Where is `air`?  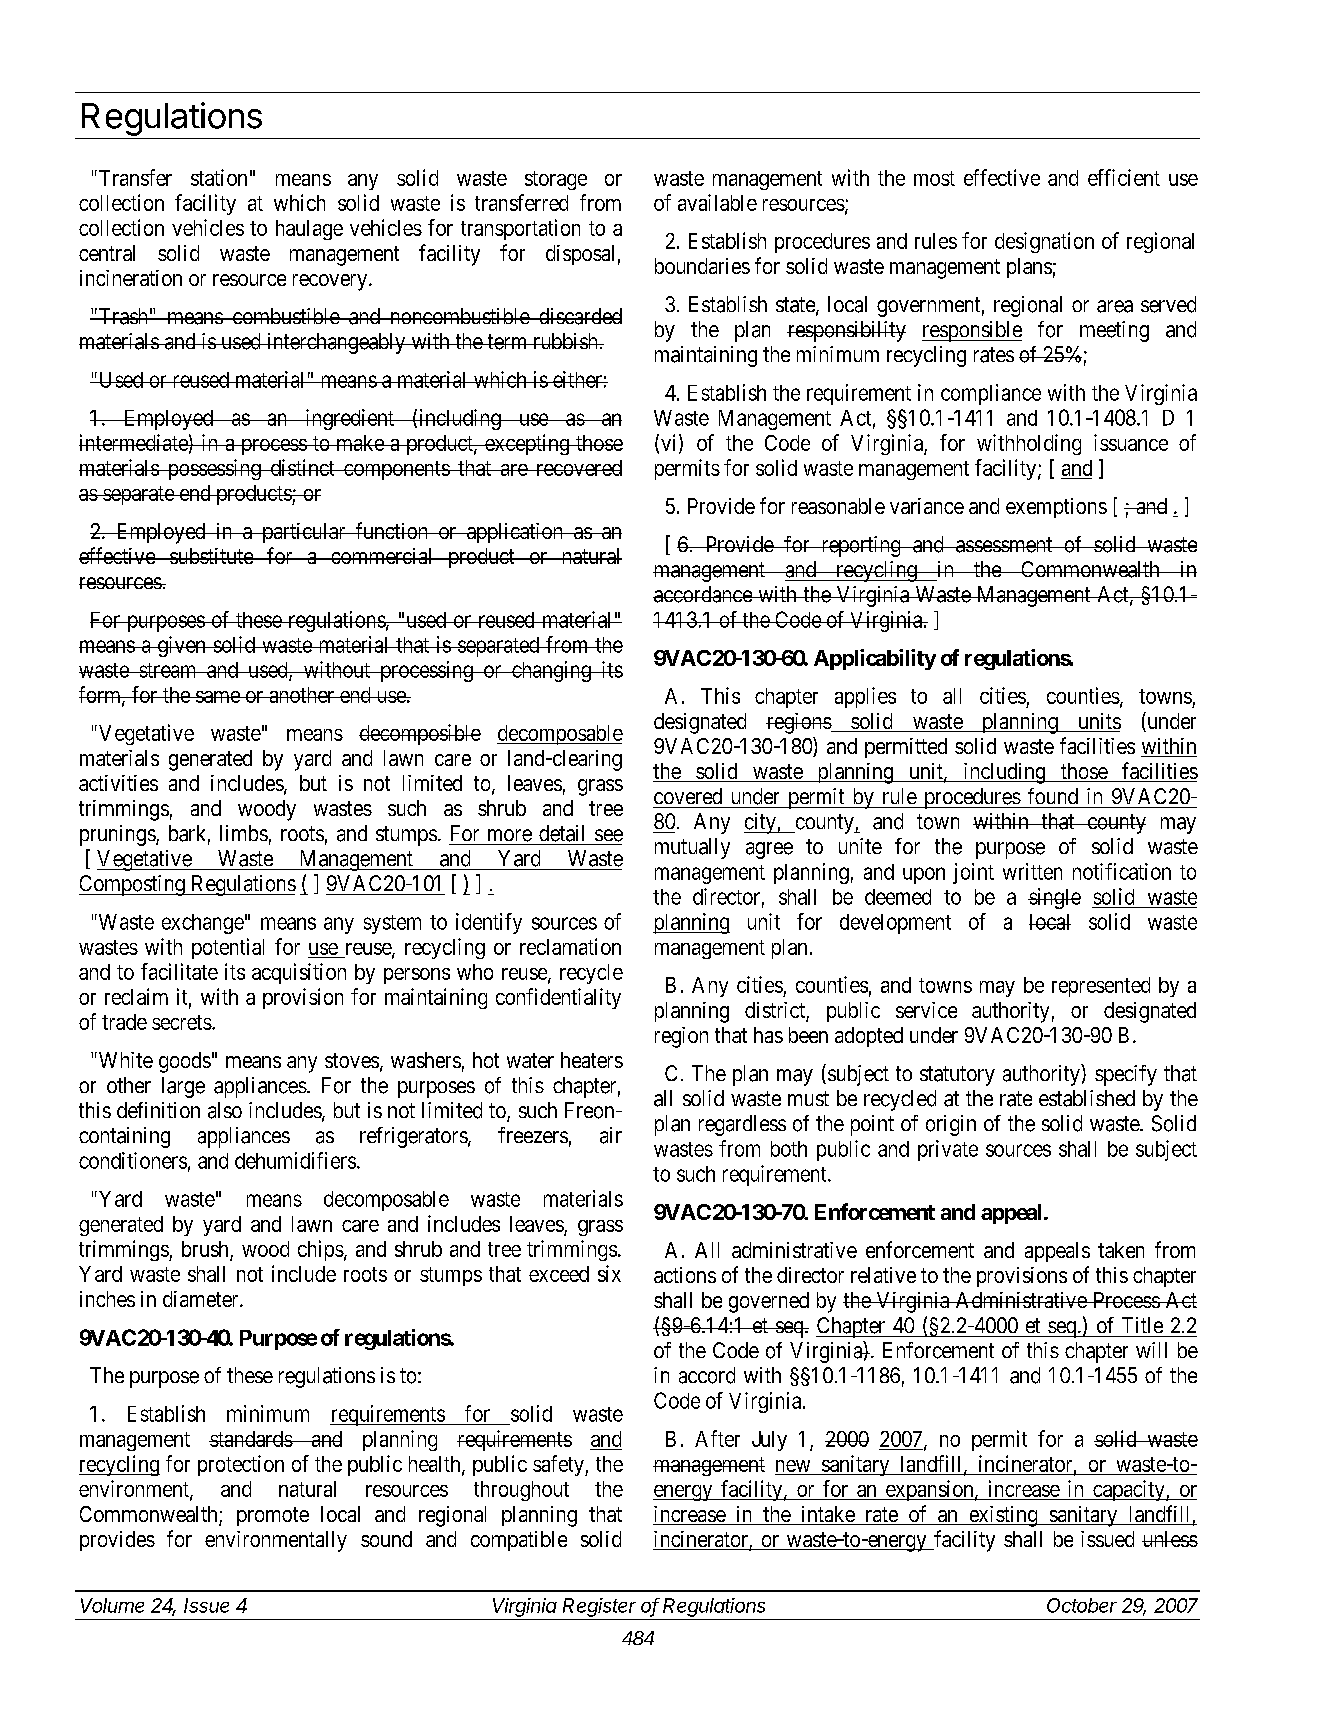 air is located at coordinates (611, 1135).
